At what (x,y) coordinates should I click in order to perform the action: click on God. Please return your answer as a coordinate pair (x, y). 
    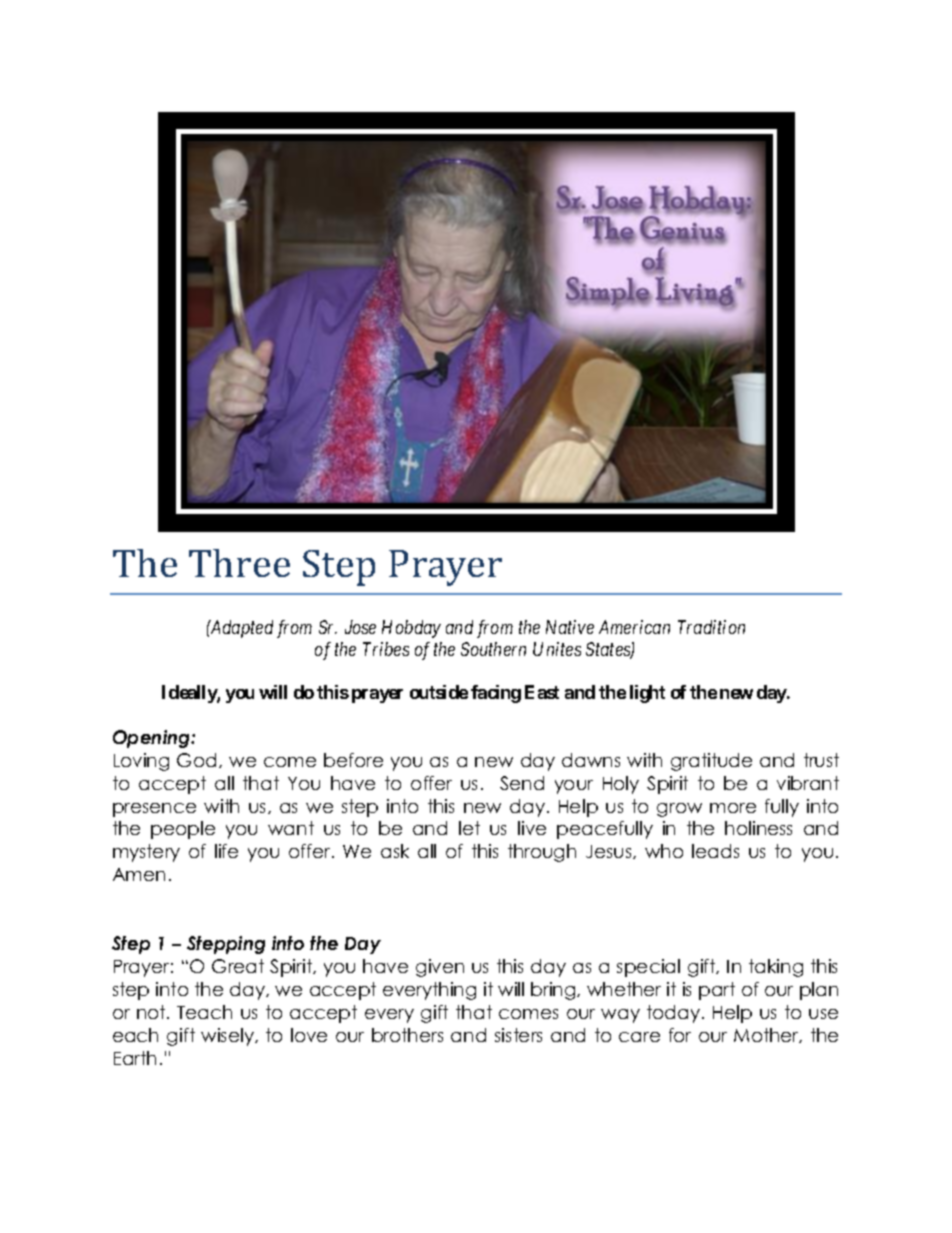
    Looking at the image, I should click on (196, 760).
